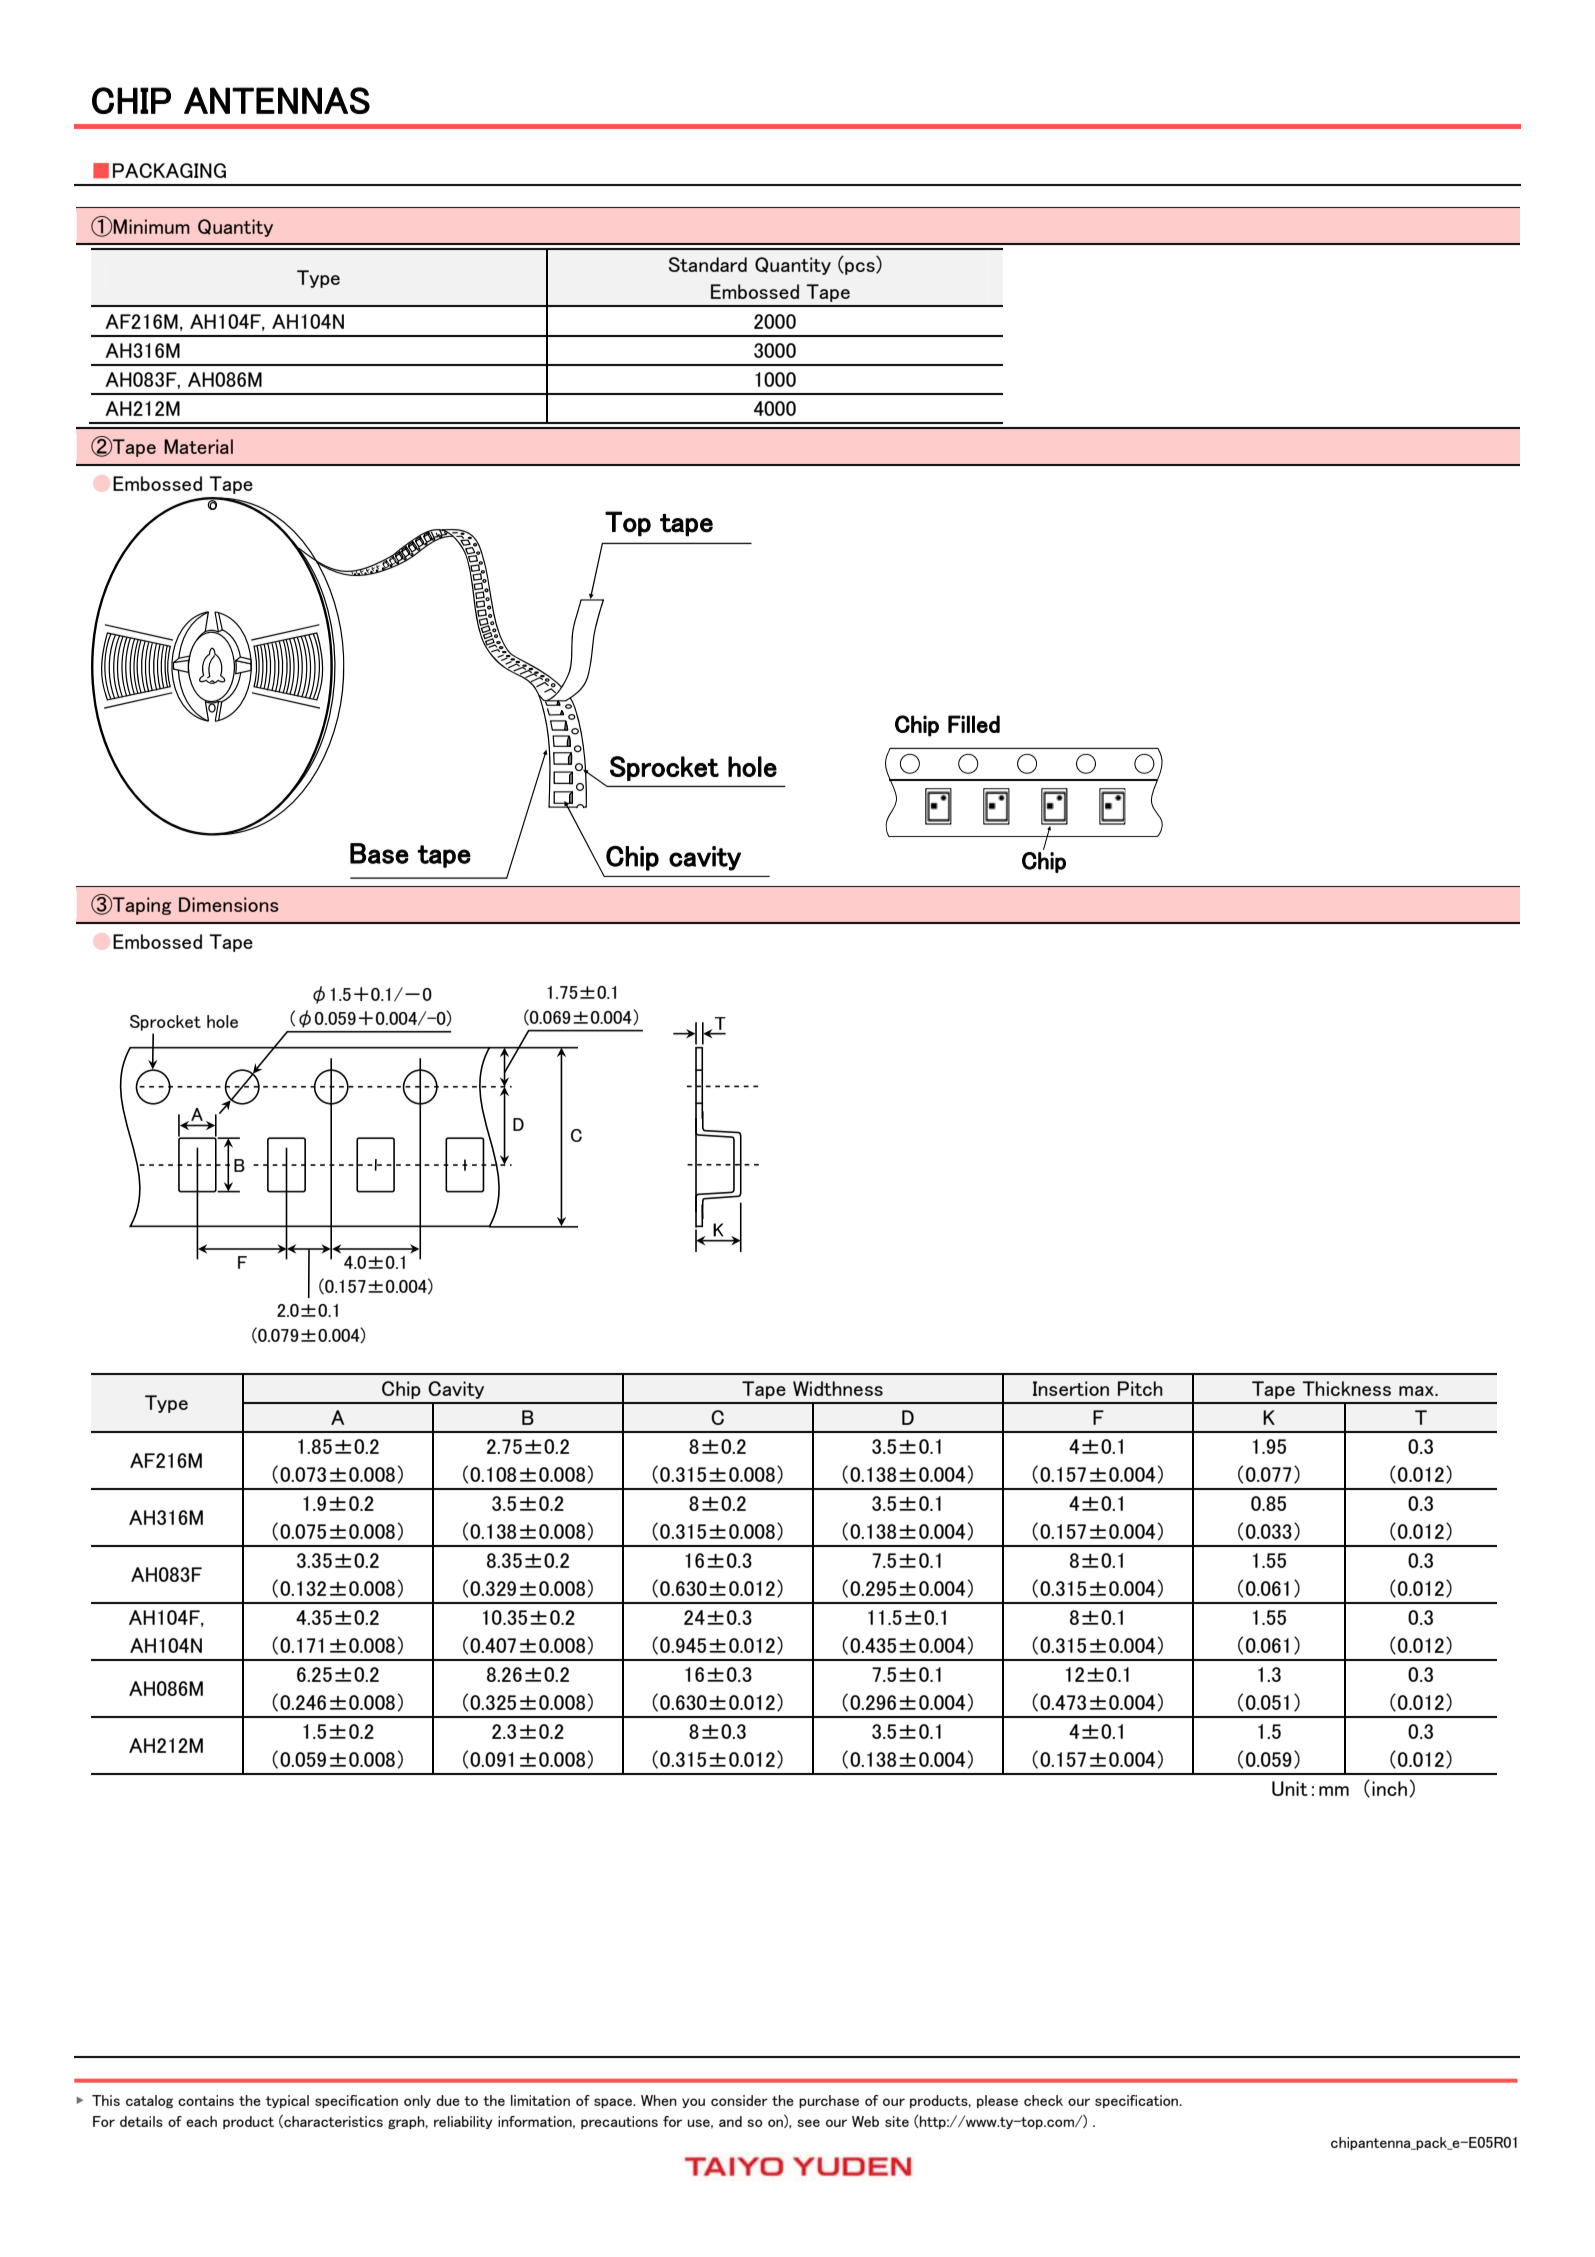  What do you see at coordinates (229, 904) in the screenshot?
I see `Dimensions` at bounding box center [229, 904].
